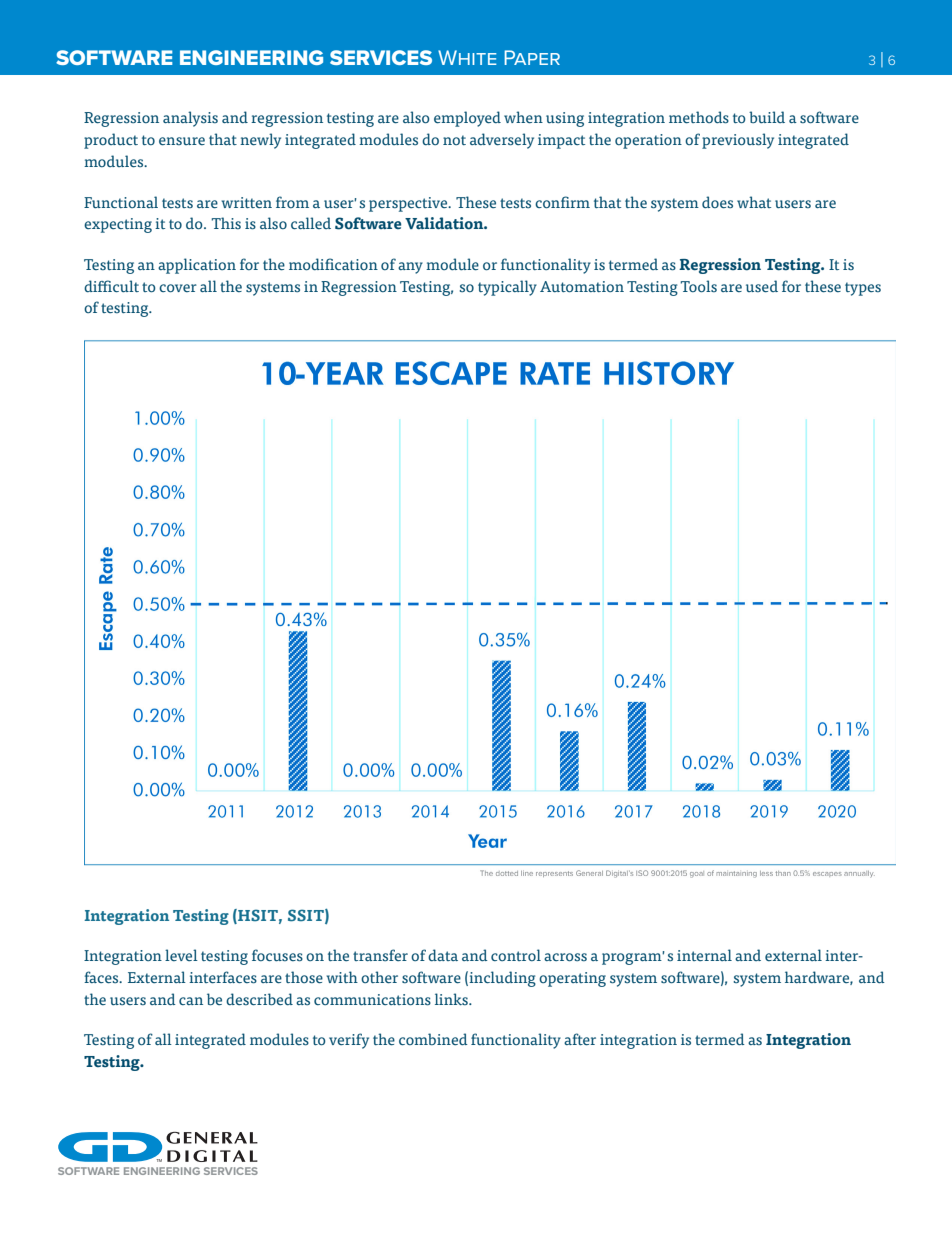  What do you see at coordinates (572, 979) in the screenshot?
I see `operating` at bounding box center [572, 979].
